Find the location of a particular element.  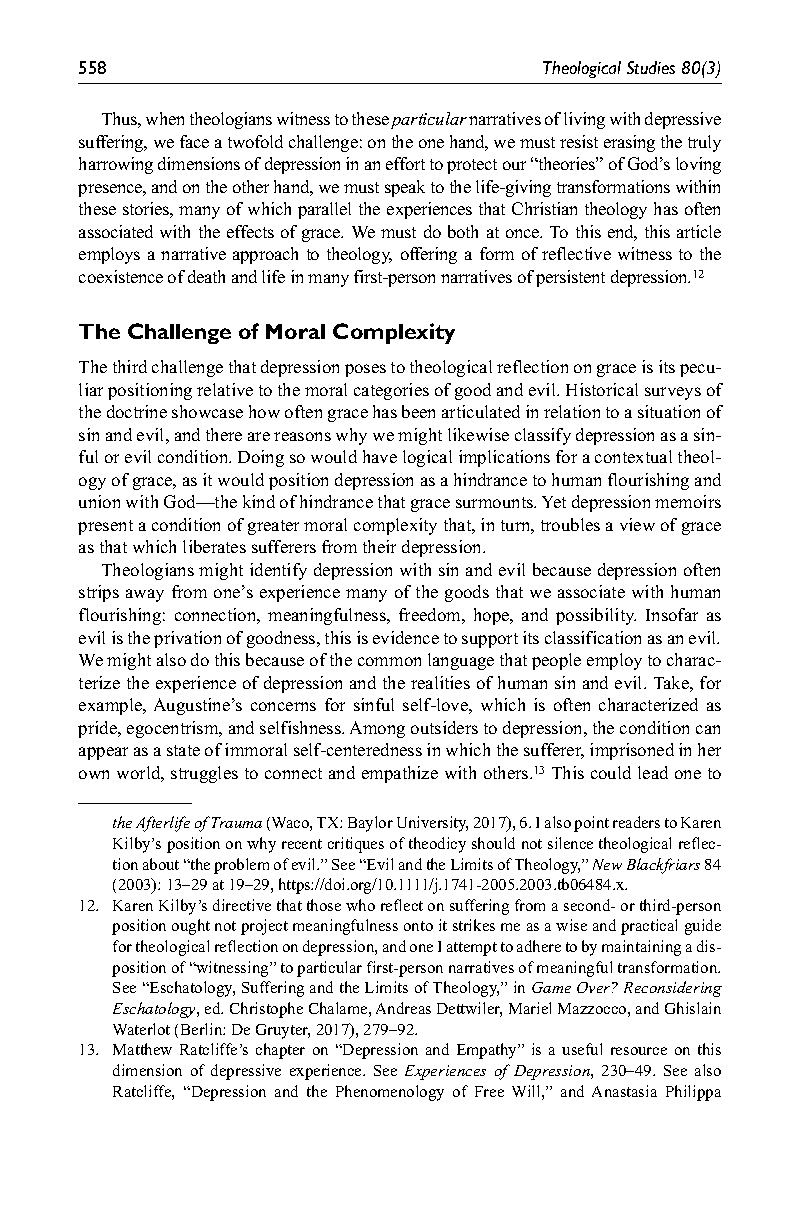

state is located at coordinates (183, 750).
